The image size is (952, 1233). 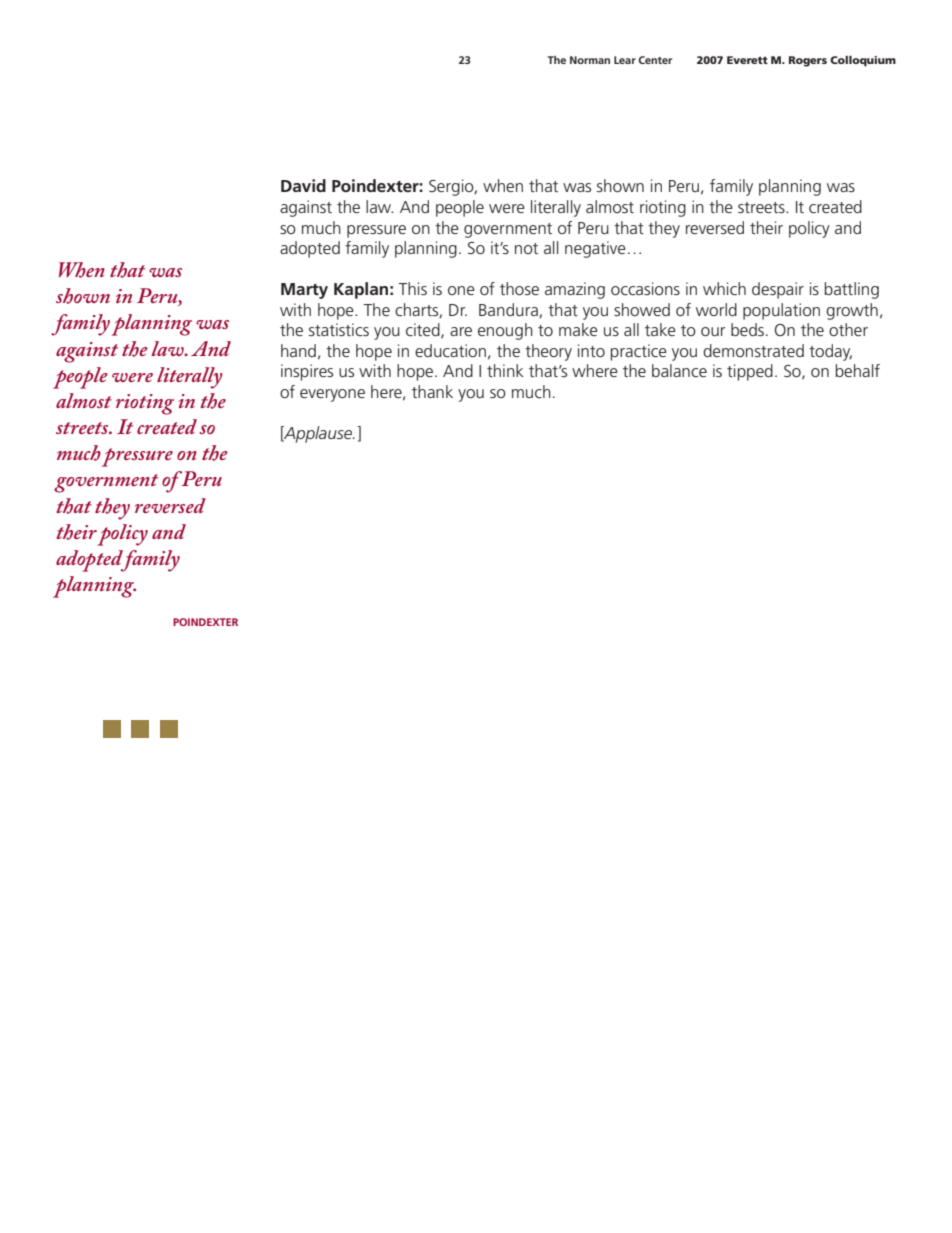 What do you see at coordinates (590, 60) in the screenshot?
I see `Norman` at bounding box center [590, 60].
